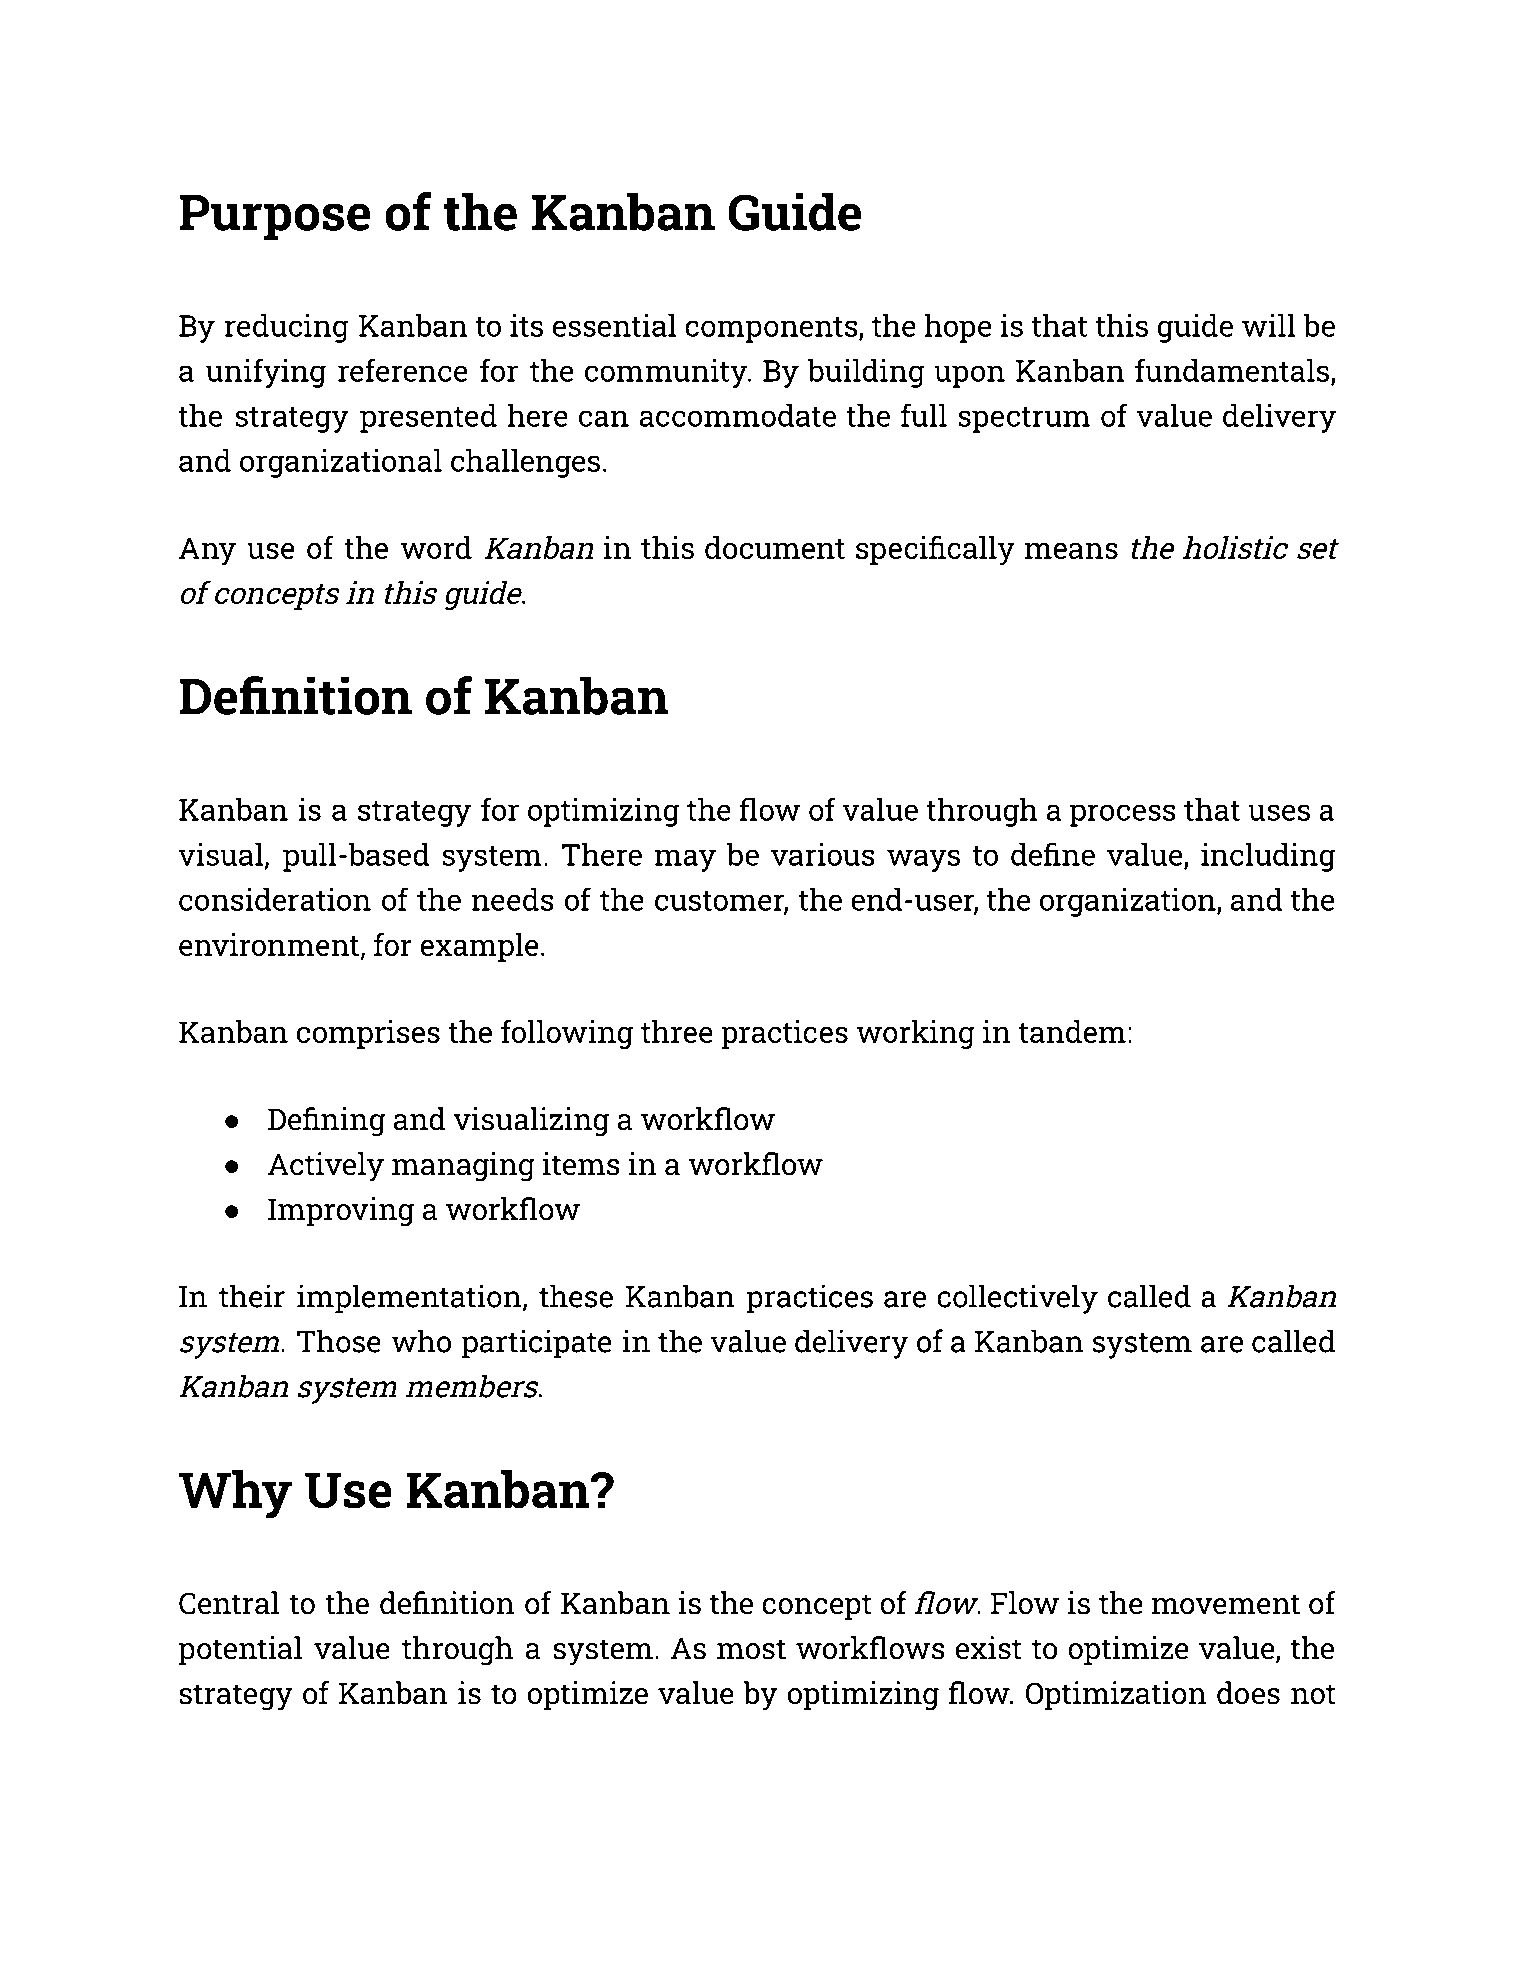  I want to click on Those, so click(339, 1341).
